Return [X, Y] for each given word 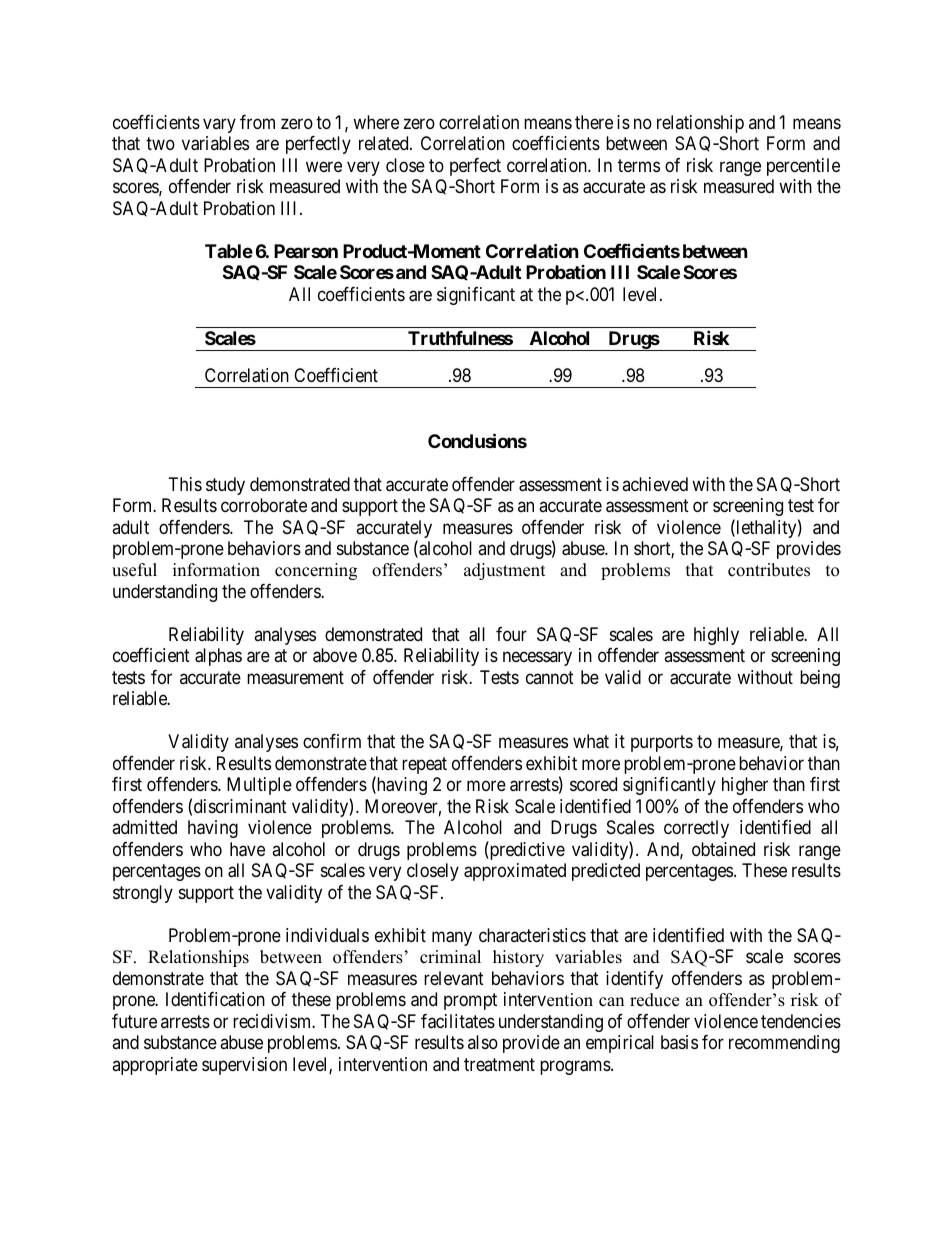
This [185, 484]
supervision [244, 1066]
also [483, 1042]
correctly [696, 829]
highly [716, 636]
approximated [515, 872]
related [385, 143]
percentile [803, 167]
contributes [769, 570]
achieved [655, 484]
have [247, 849]
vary [219, 125]
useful [134, 570]
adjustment [505, 571]
